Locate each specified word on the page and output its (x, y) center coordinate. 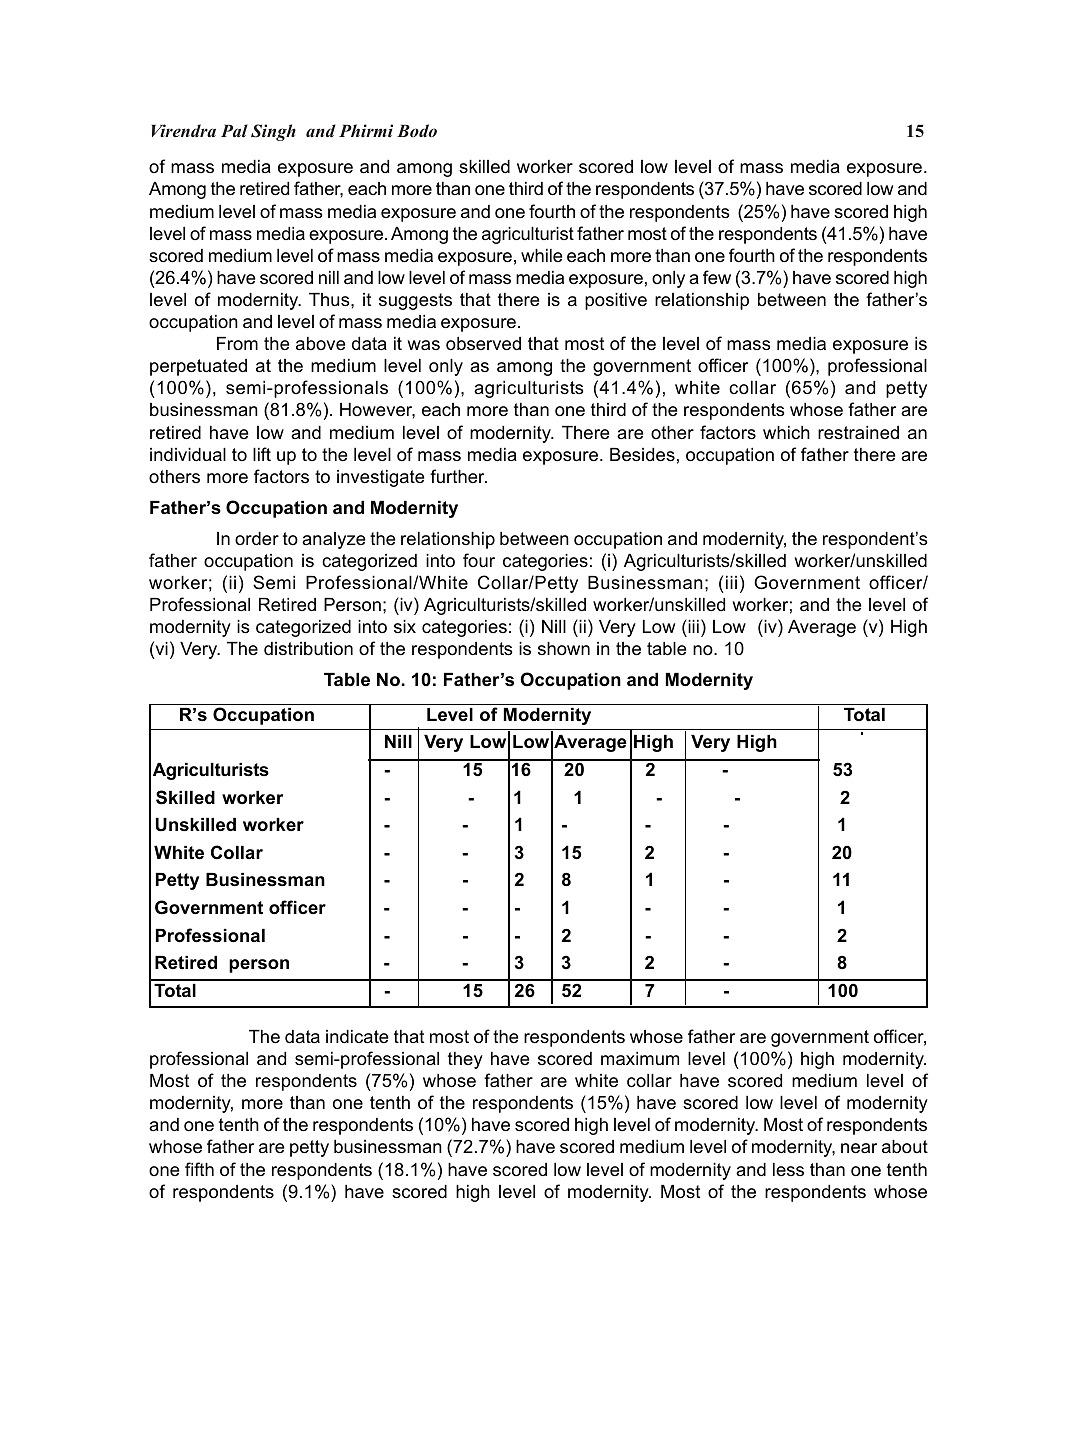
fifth (199, 1169)
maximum (640, 1059)
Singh (273, 132)
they (465, 1060)
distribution (308, 649)
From (237, 343)
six (405, 626)
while (541, 255)
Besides (642, 455)
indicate (357, 1036)
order (257, 538)
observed (483, 344)
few (717, 277)
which (786, 432)
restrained (858, 432)
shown (564, 648)
